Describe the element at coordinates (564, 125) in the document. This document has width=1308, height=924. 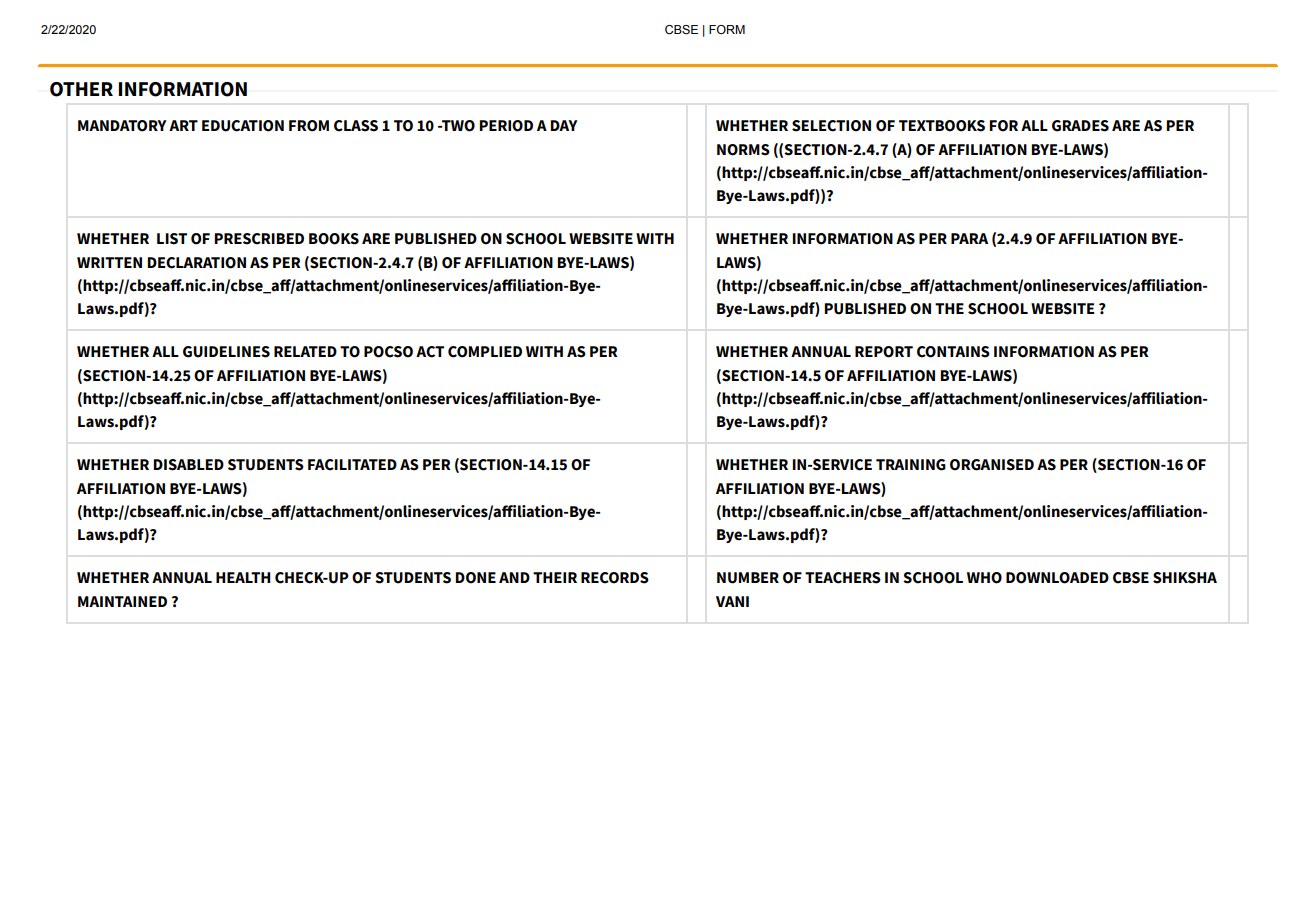
I see `DAY` at that location.
